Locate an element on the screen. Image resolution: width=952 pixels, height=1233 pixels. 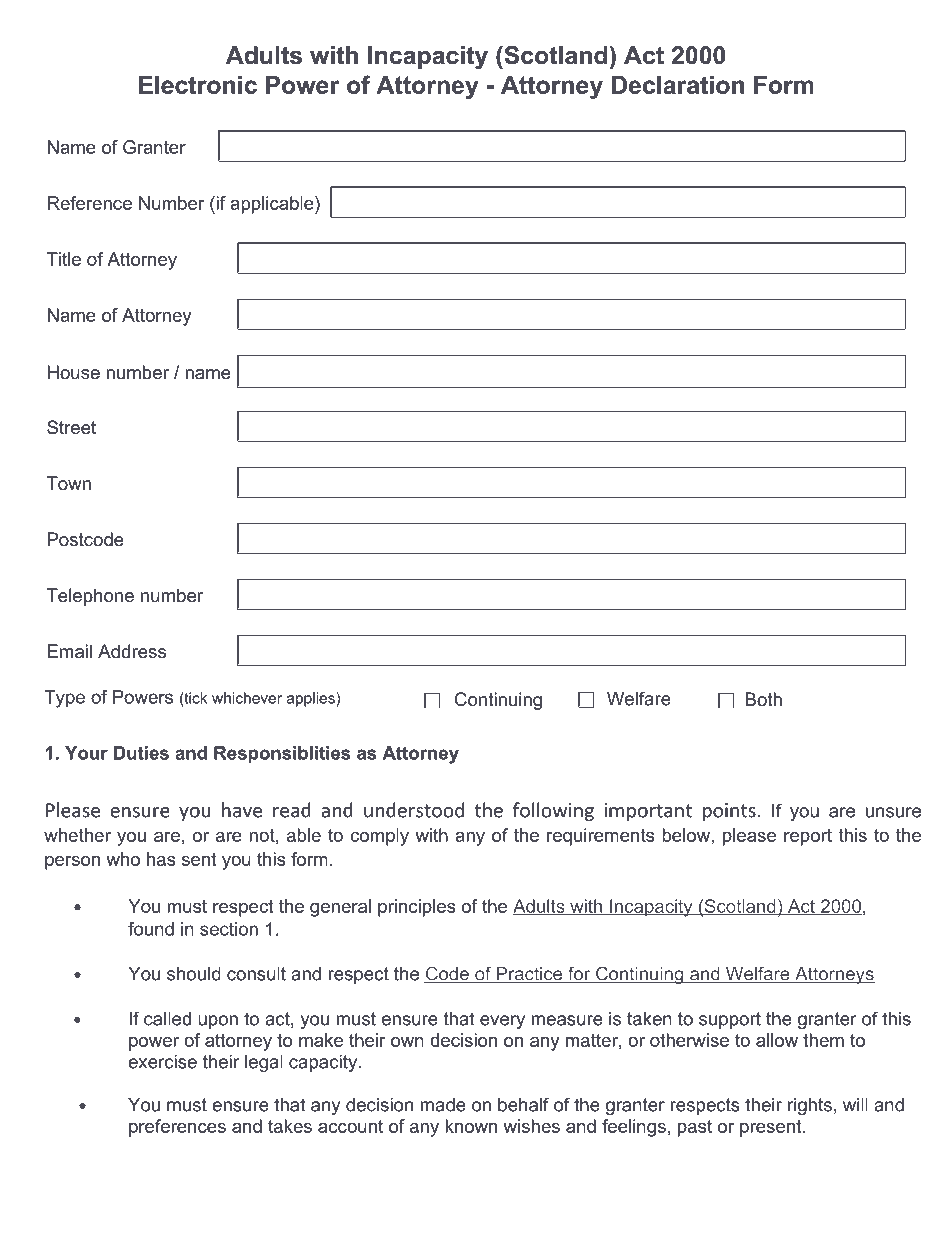
exercise is located at coordinates (162, 1062).
